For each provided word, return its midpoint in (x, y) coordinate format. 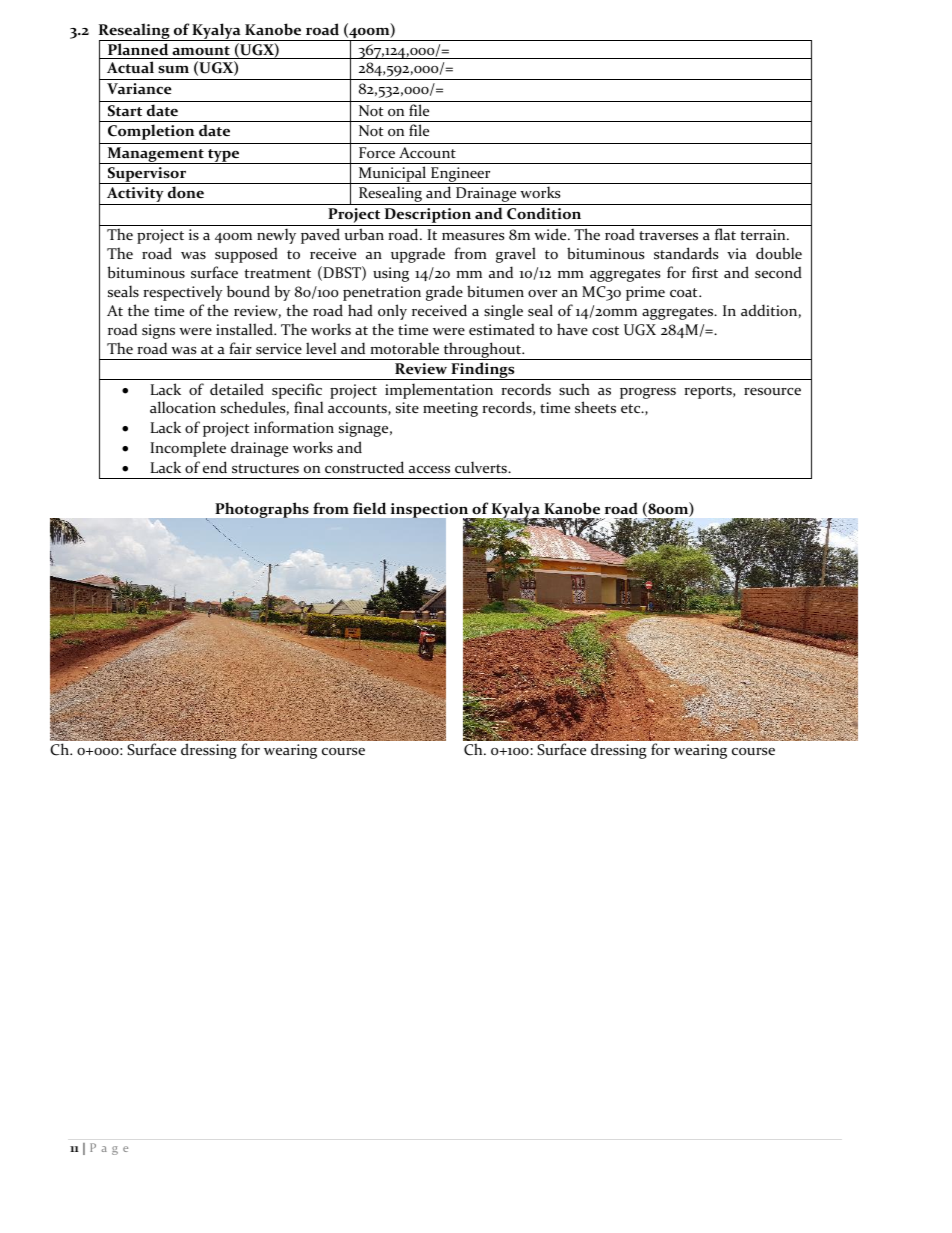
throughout (482, 351)
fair (240, 348)
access (429, 469)
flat (725, 234)
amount (201, 51)
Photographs (262, 510)
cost (605, 331)
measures (473, 236)
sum (173, 69)
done (186, 192)
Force (377, 152)
